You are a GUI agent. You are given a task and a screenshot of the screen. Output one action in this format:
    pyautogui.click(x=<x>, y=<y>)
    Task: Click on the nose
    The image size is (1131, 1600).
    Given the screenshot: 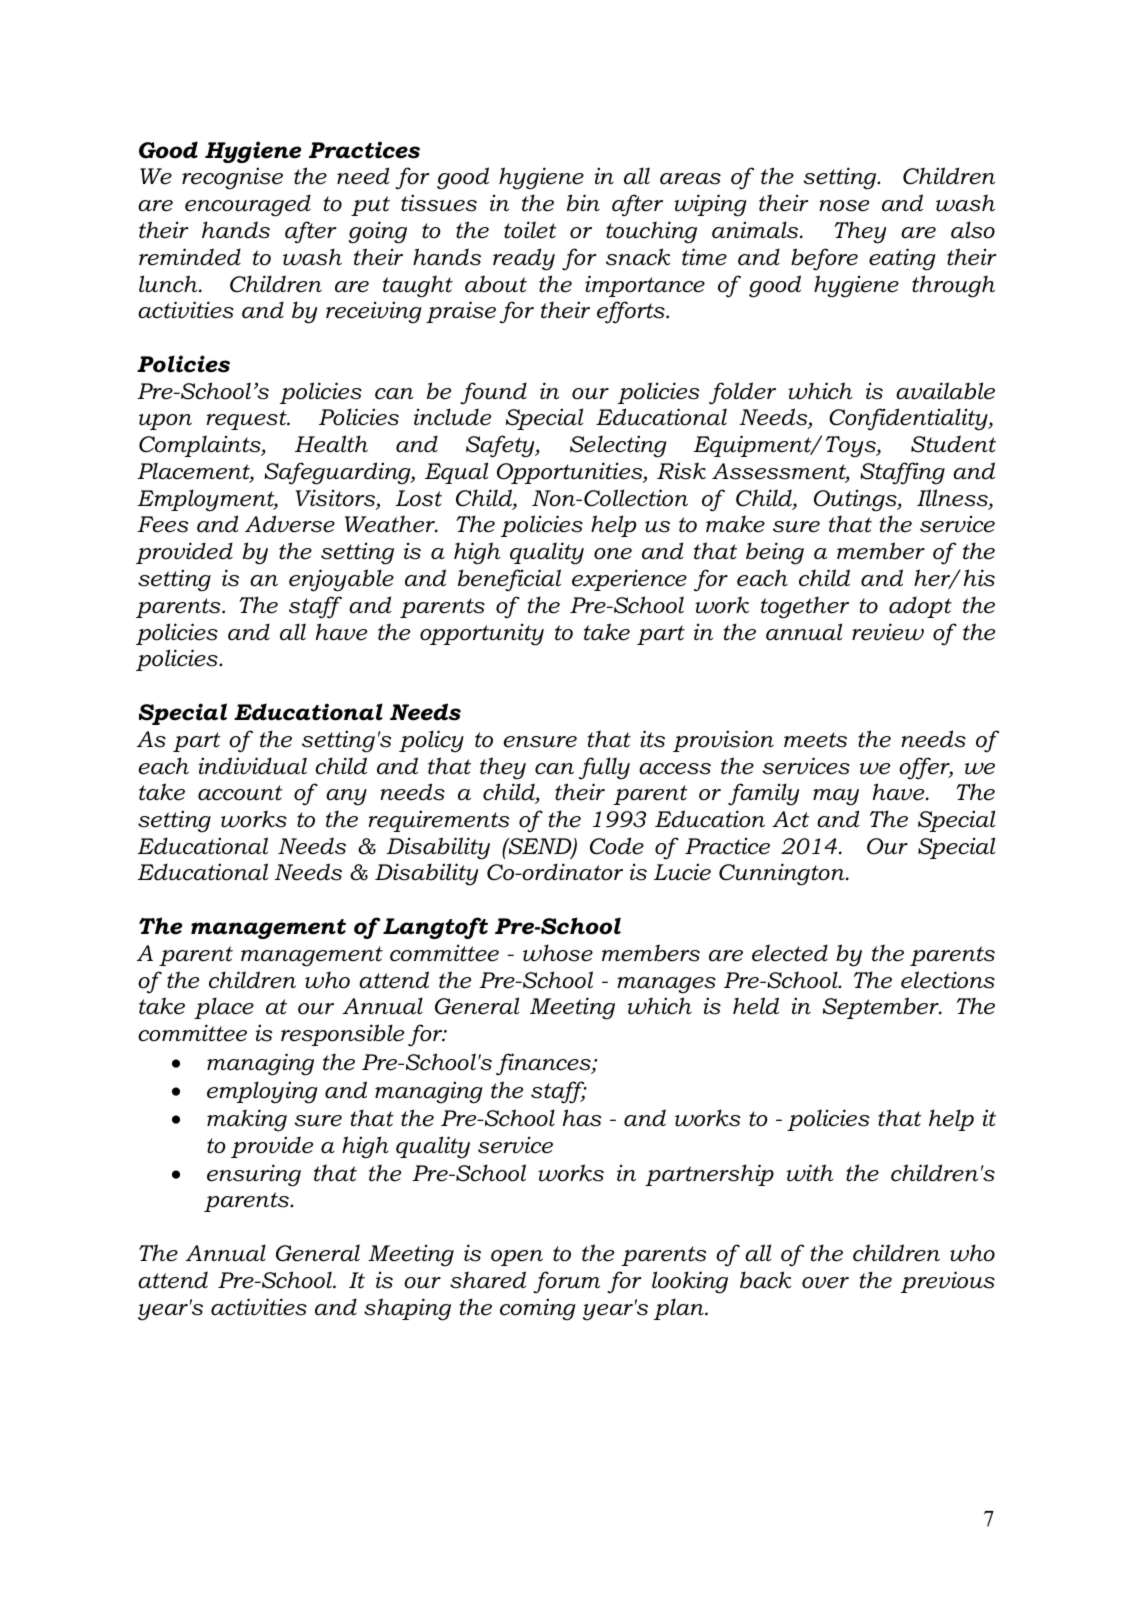 What is the action you would take?
    pyautogui.click(x=844, y=206)
